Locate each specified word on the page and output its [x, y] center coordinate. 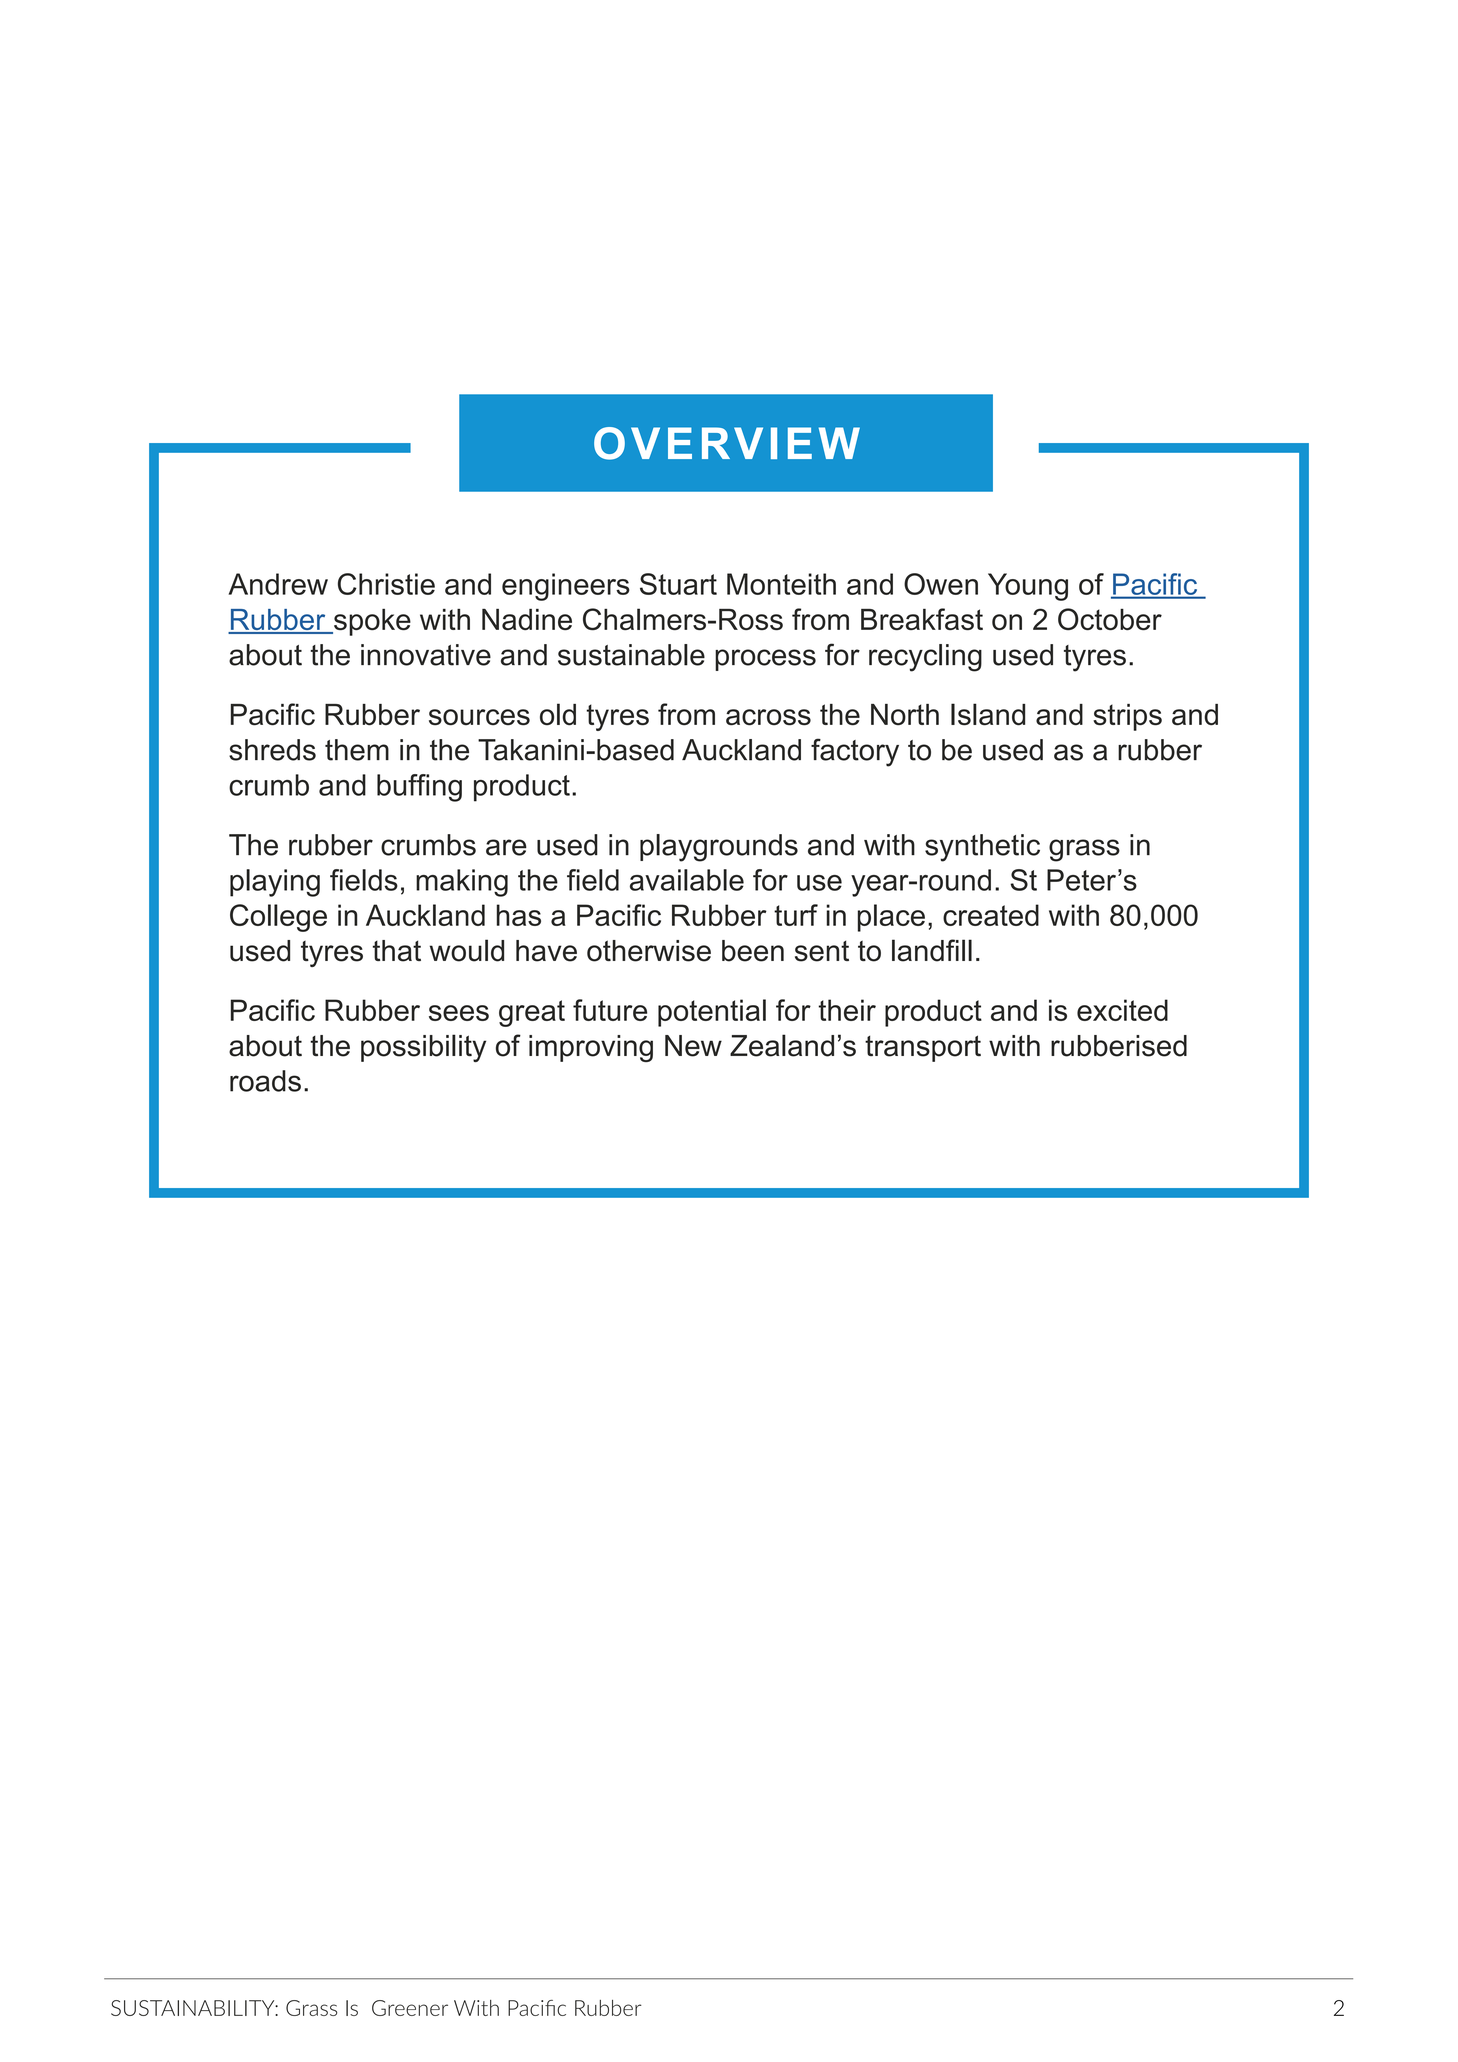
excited [1122, 1010]
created [991, 915]
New [693, 1046]
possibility [423, 1048]
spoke [371, 622]
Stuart [678, 584]
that [397, 951]
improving [591, 1048]
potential [712, 1013]
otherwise [649, 951]
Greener [410, 2008]
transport [923, 1048]
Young [1028, 587]
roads [265, 1081]
